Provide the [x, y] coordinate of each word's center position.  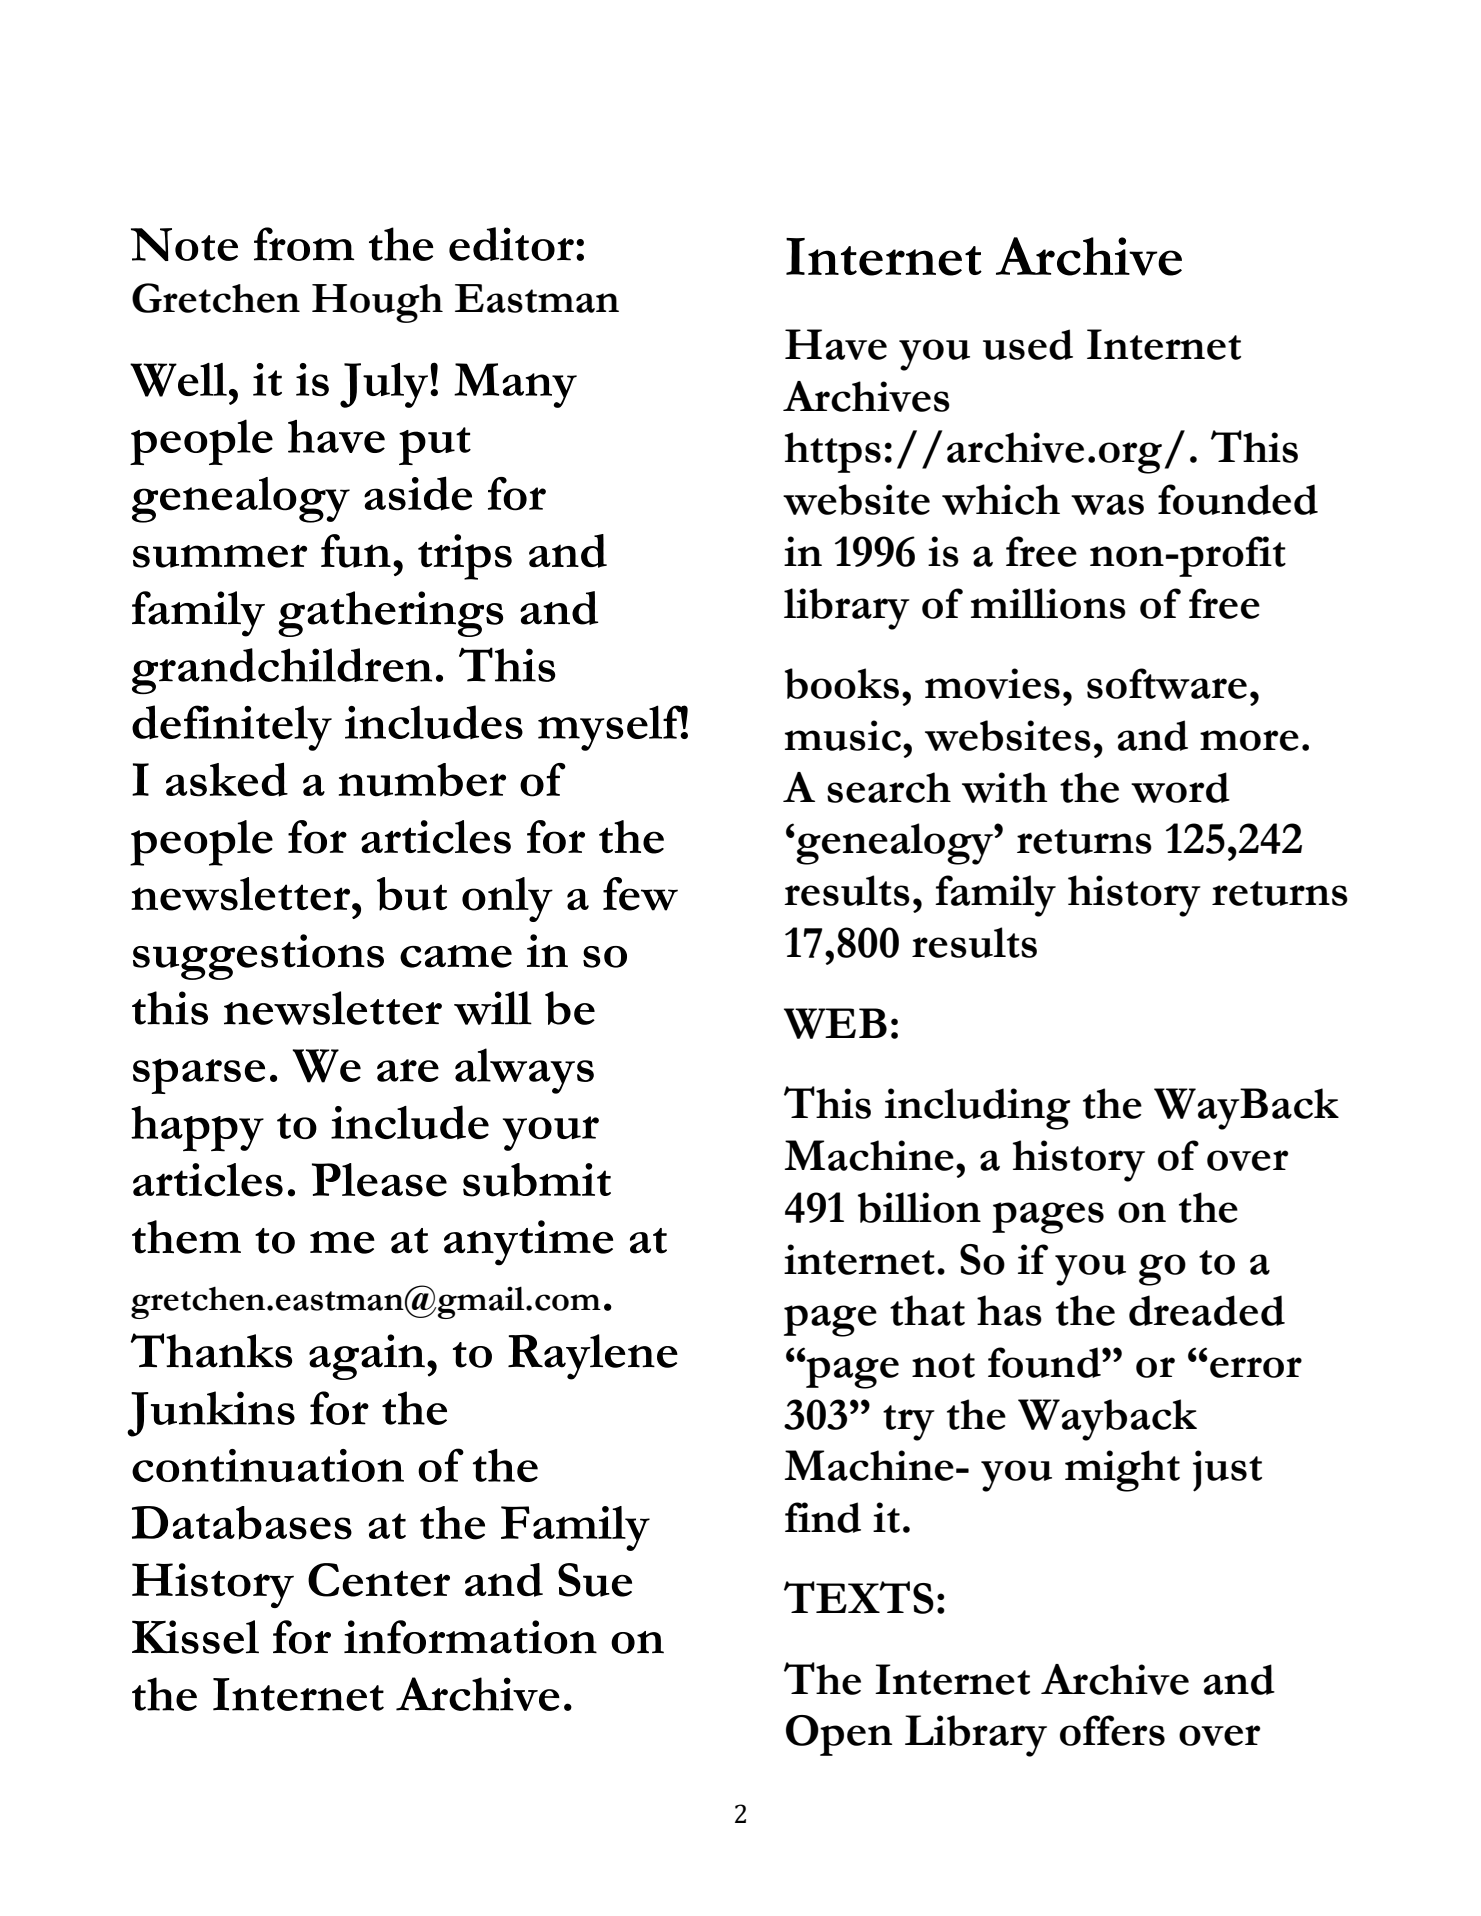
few [640, 894]
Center [379, 1580]
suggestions [258, 957]
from [304, 244]
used [1028, 344]
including [977, 1109]
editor [511, 244]
